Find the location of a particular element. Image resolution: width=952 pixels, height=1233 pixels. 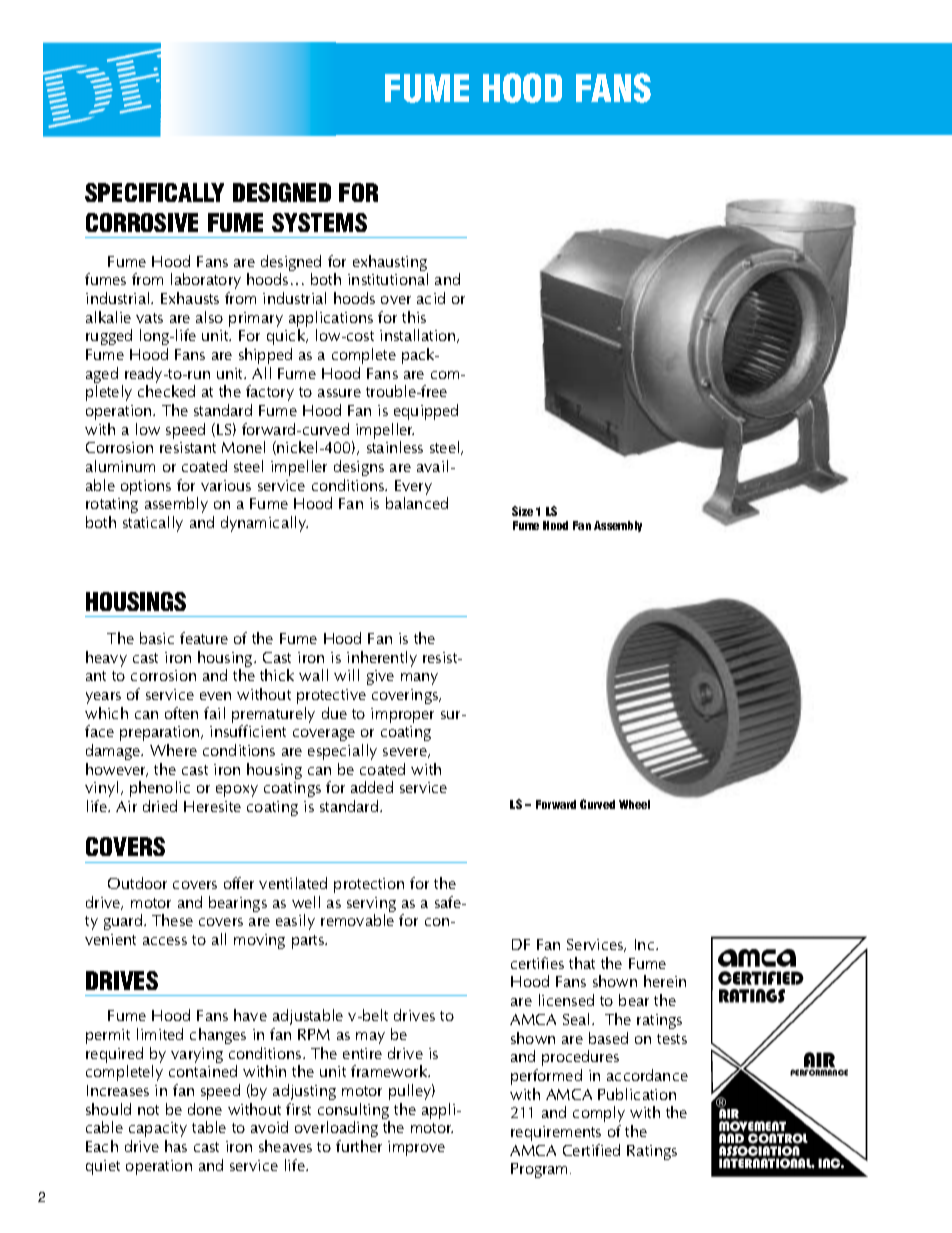

Wheel is located at coordinates (634, 804).
